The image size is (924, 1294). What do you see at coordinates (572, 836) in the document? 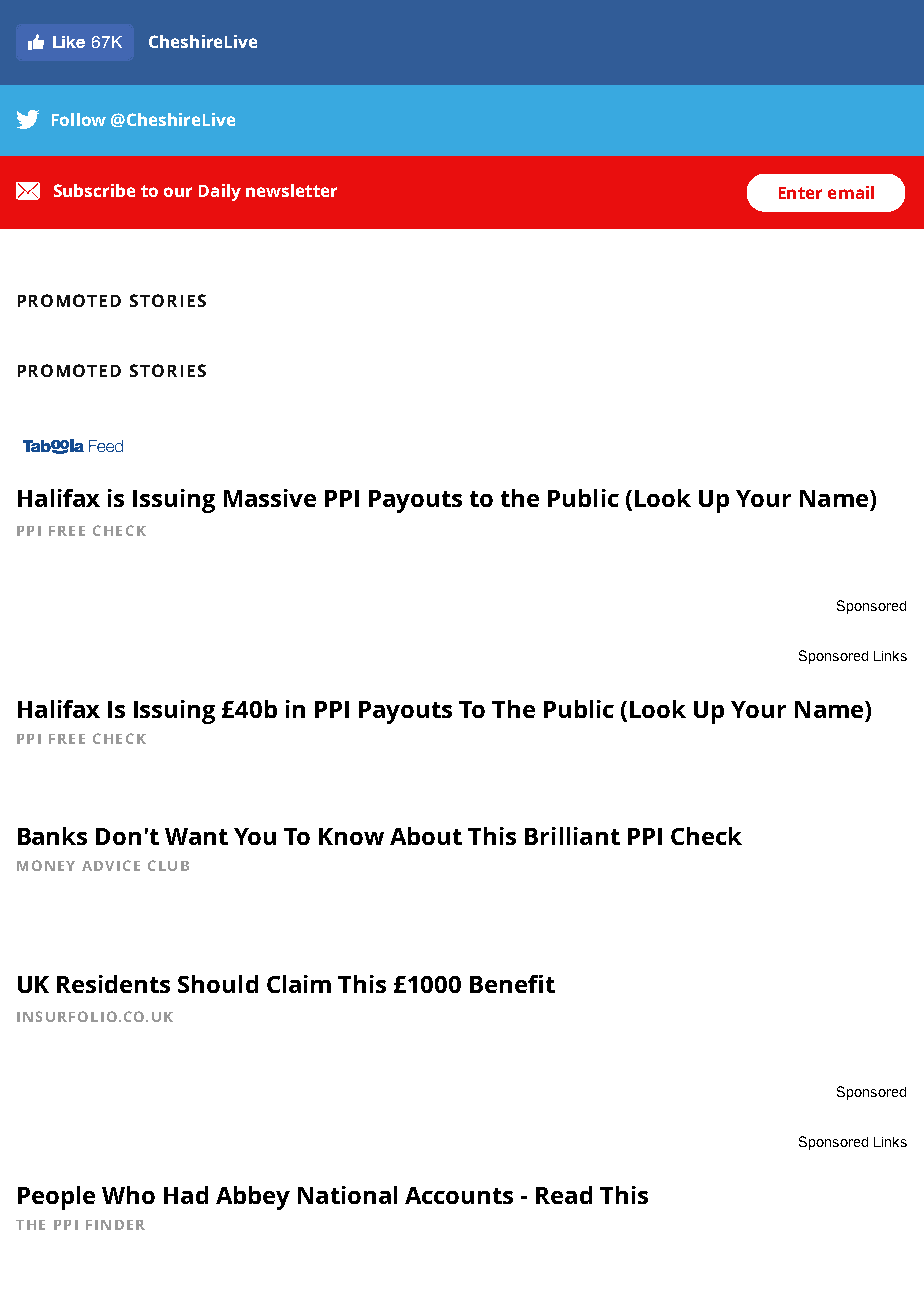
I see `Brilliant` at bounding box center [572, 836].
